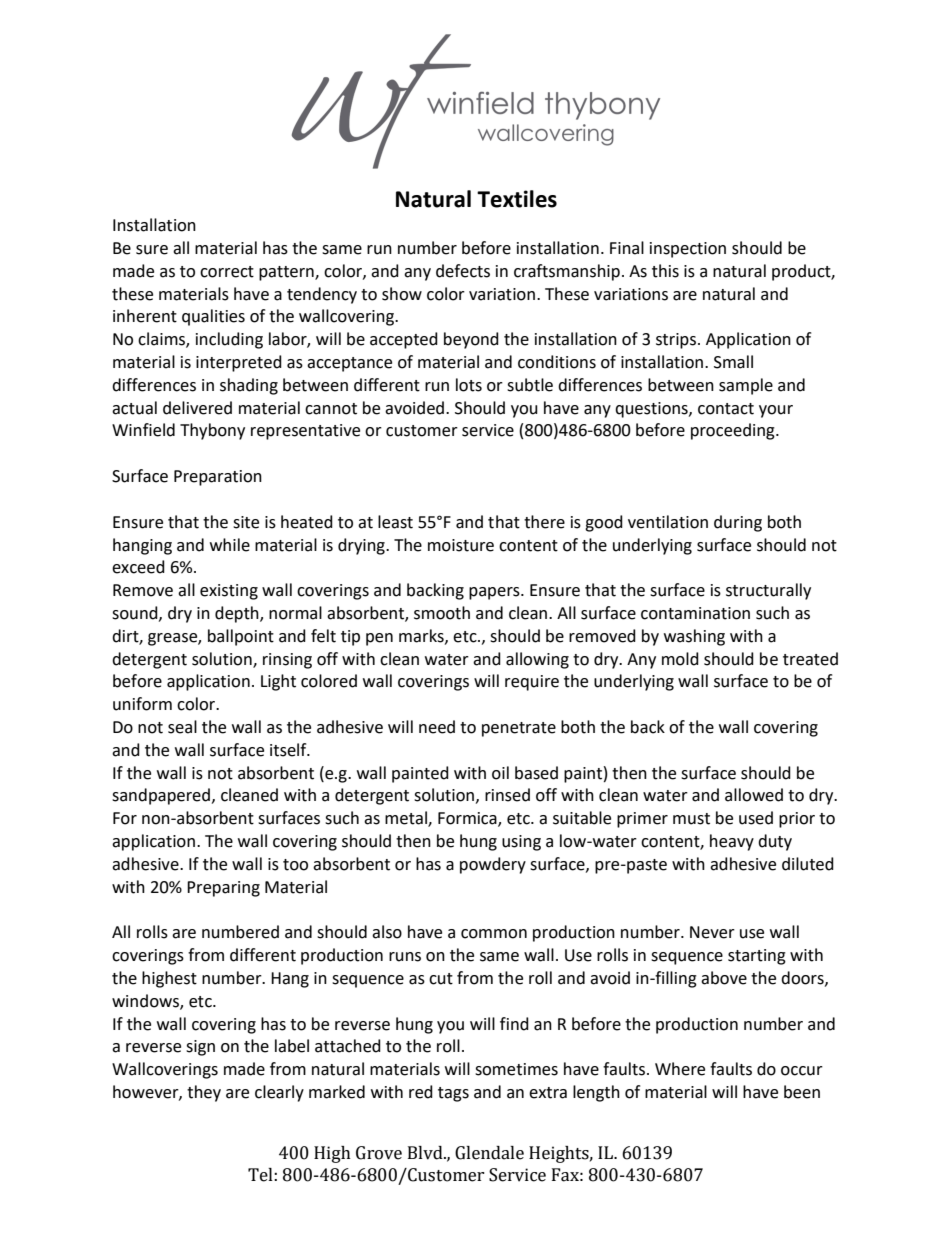 The height and width of the image is (1233, 952). What do you see at coordinates (204, 1093) in the image?
I see `they` at bounding box center [204, 1093].
